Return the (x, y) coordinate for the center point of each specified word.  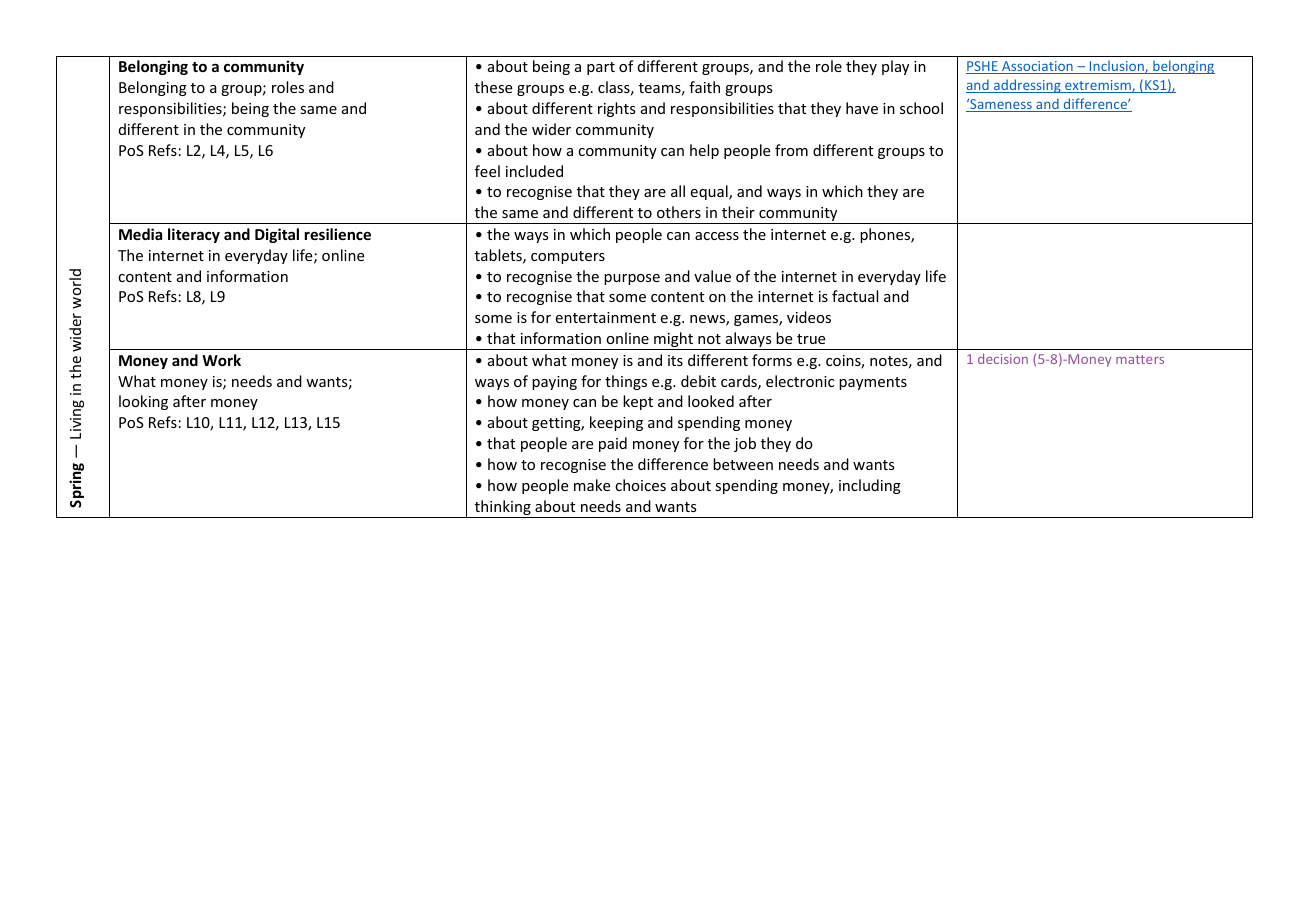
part (601, 68)
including (870, 486)
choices (640, 485)
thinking (503, 509)
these (493, 87)
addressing (1027, 86)
